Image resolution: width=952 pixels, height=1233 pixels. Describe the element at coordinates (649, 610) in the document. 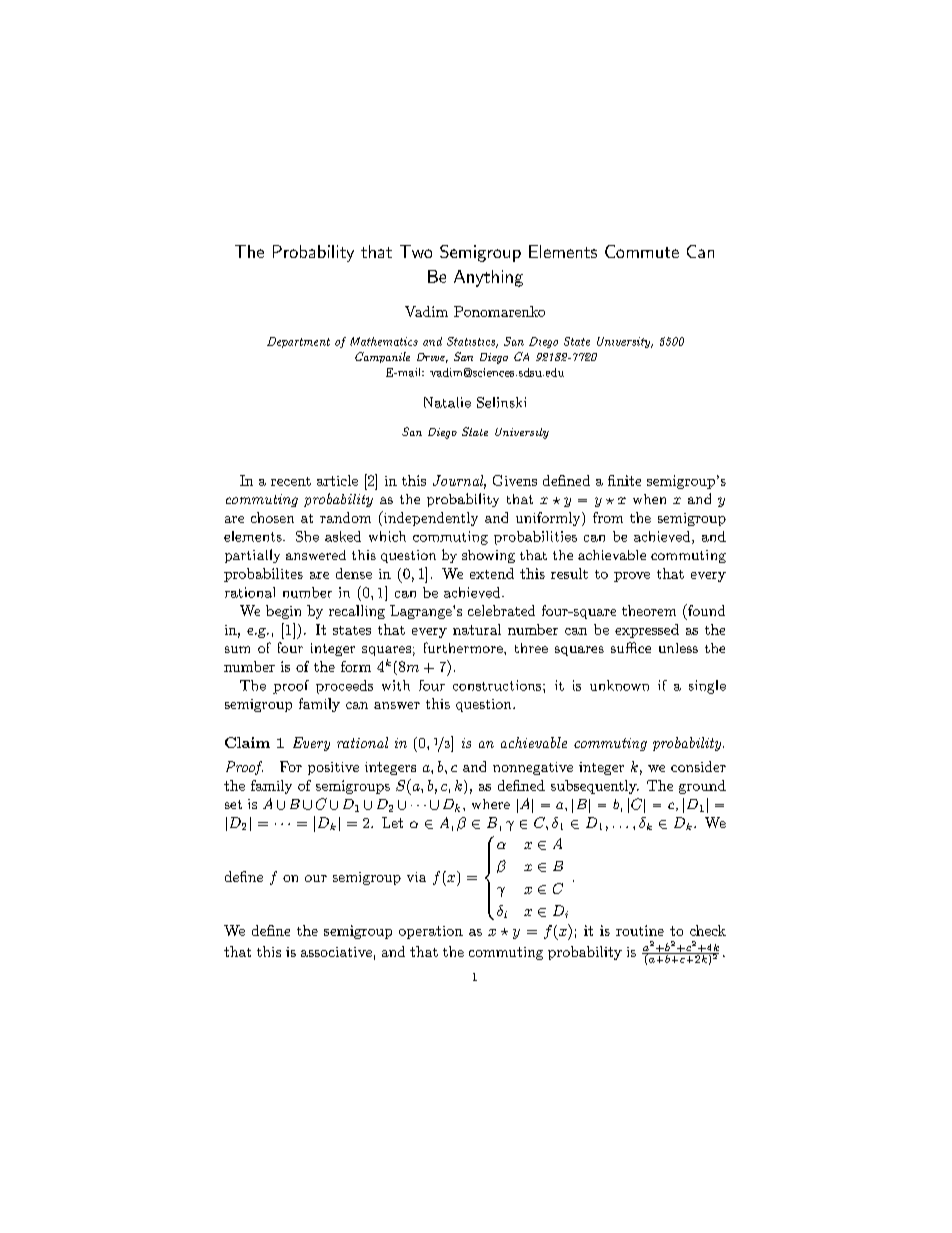

I see `theorem` at that location.
